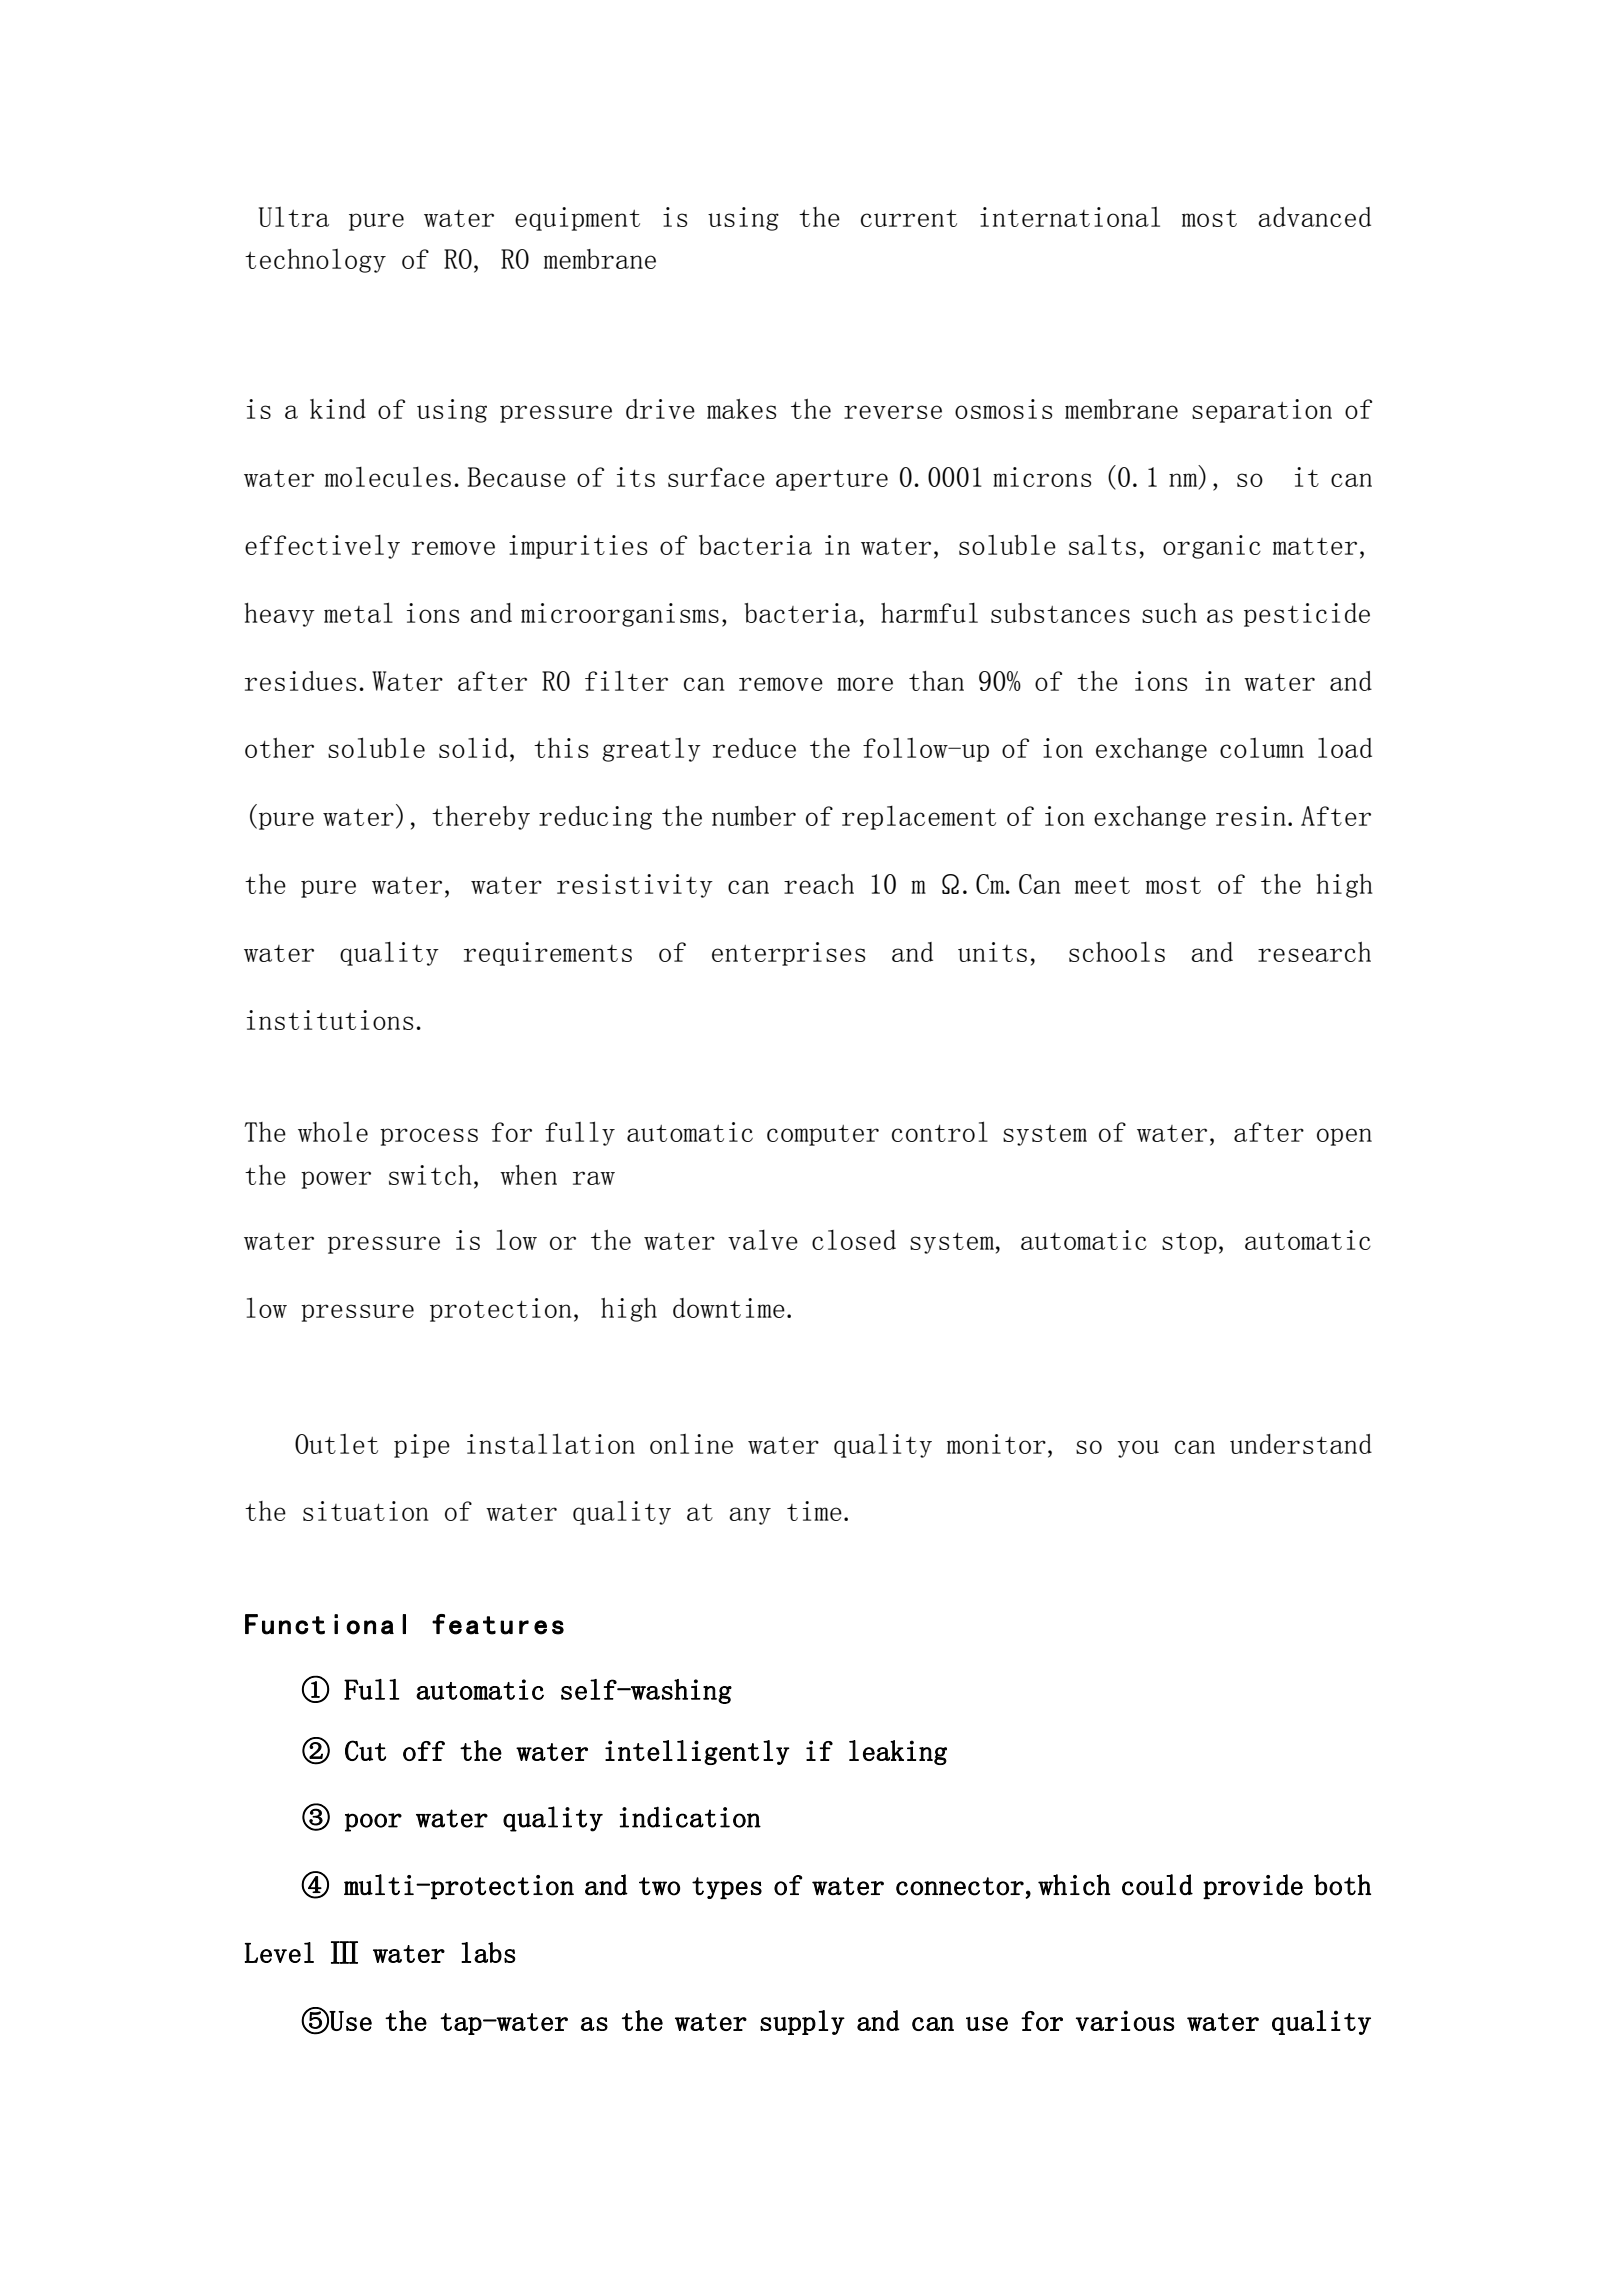 This document has width=1616, height=2285. I want to click on technology, so click(315, 261).
